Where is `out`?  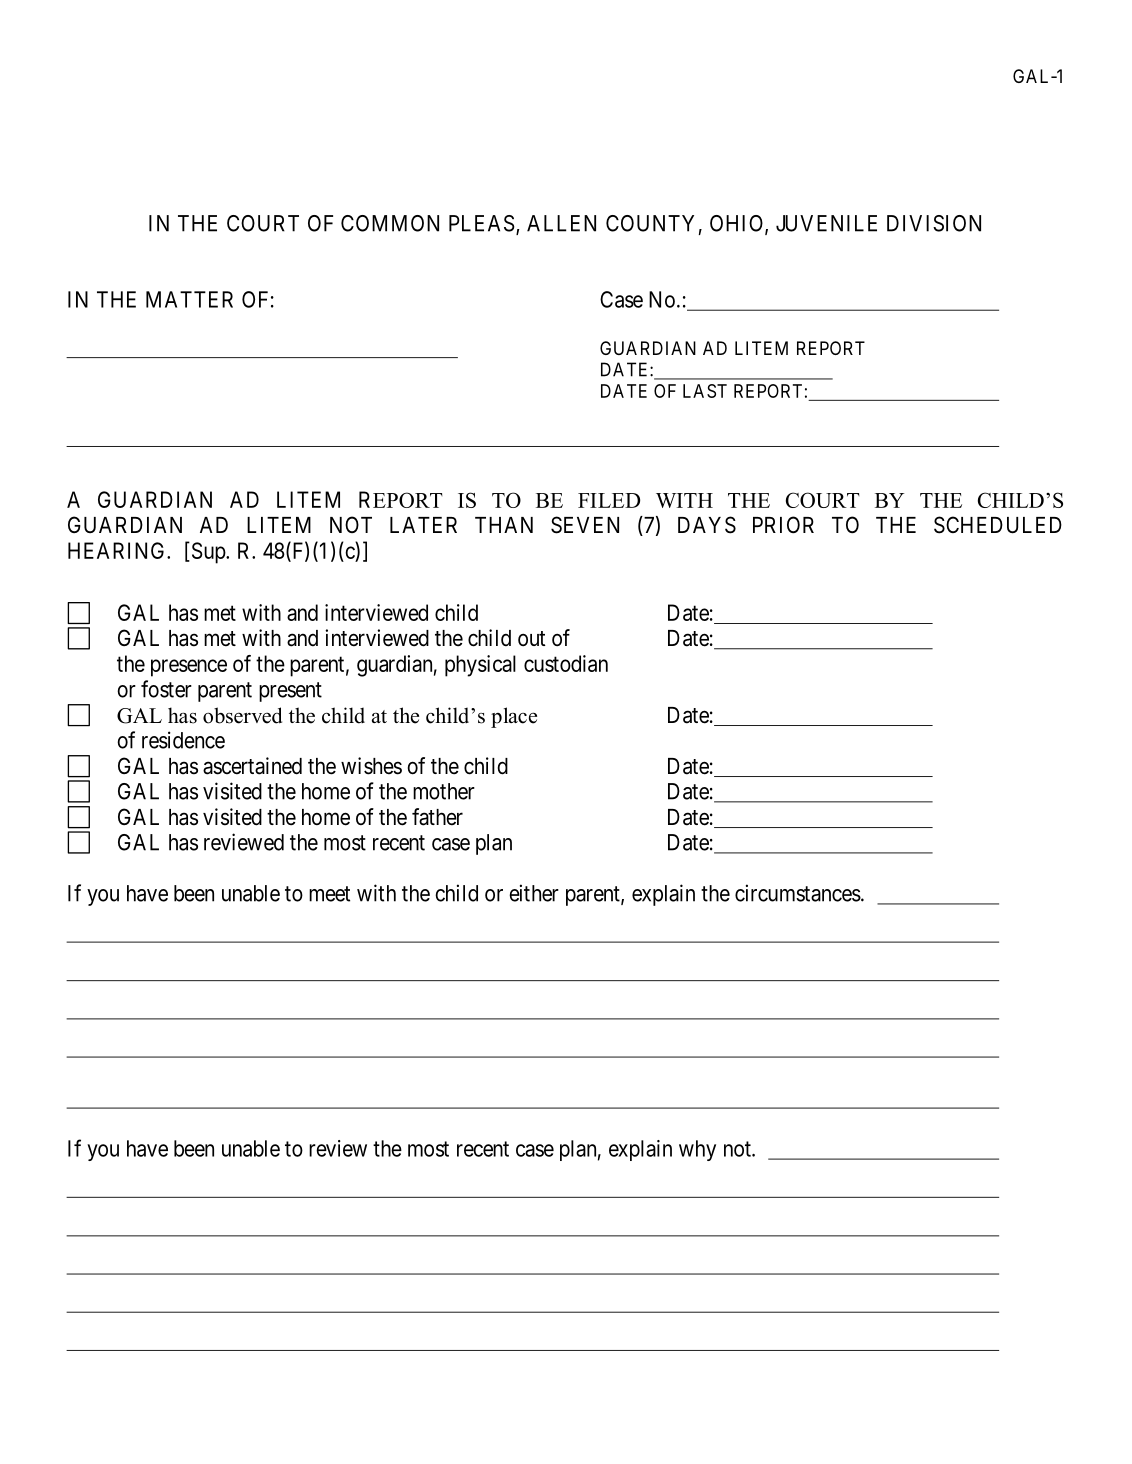 out is located at coordinates (532, 638).
